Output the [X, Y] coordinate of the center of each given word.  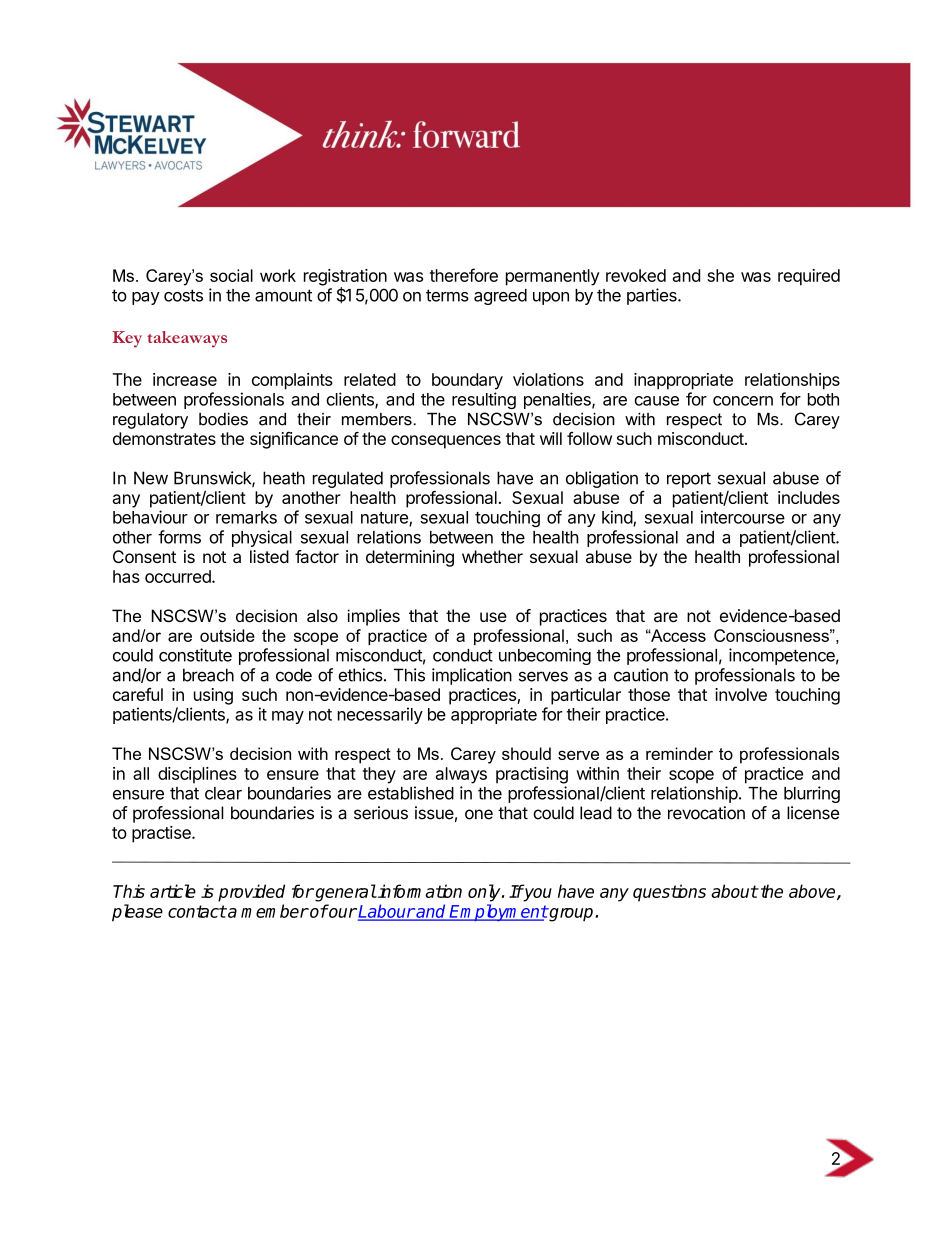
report [689, 480]
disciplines [197, 775]
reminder [679, 753]
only [485, 893]
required [809, 277]
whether [492, 556]
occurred [179, 576]
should [526, 753]
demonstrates [164, 438]
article [173, 891]
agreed [500, 297]
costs [183, 295]
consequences [446, 442]
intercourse [743, 517]
